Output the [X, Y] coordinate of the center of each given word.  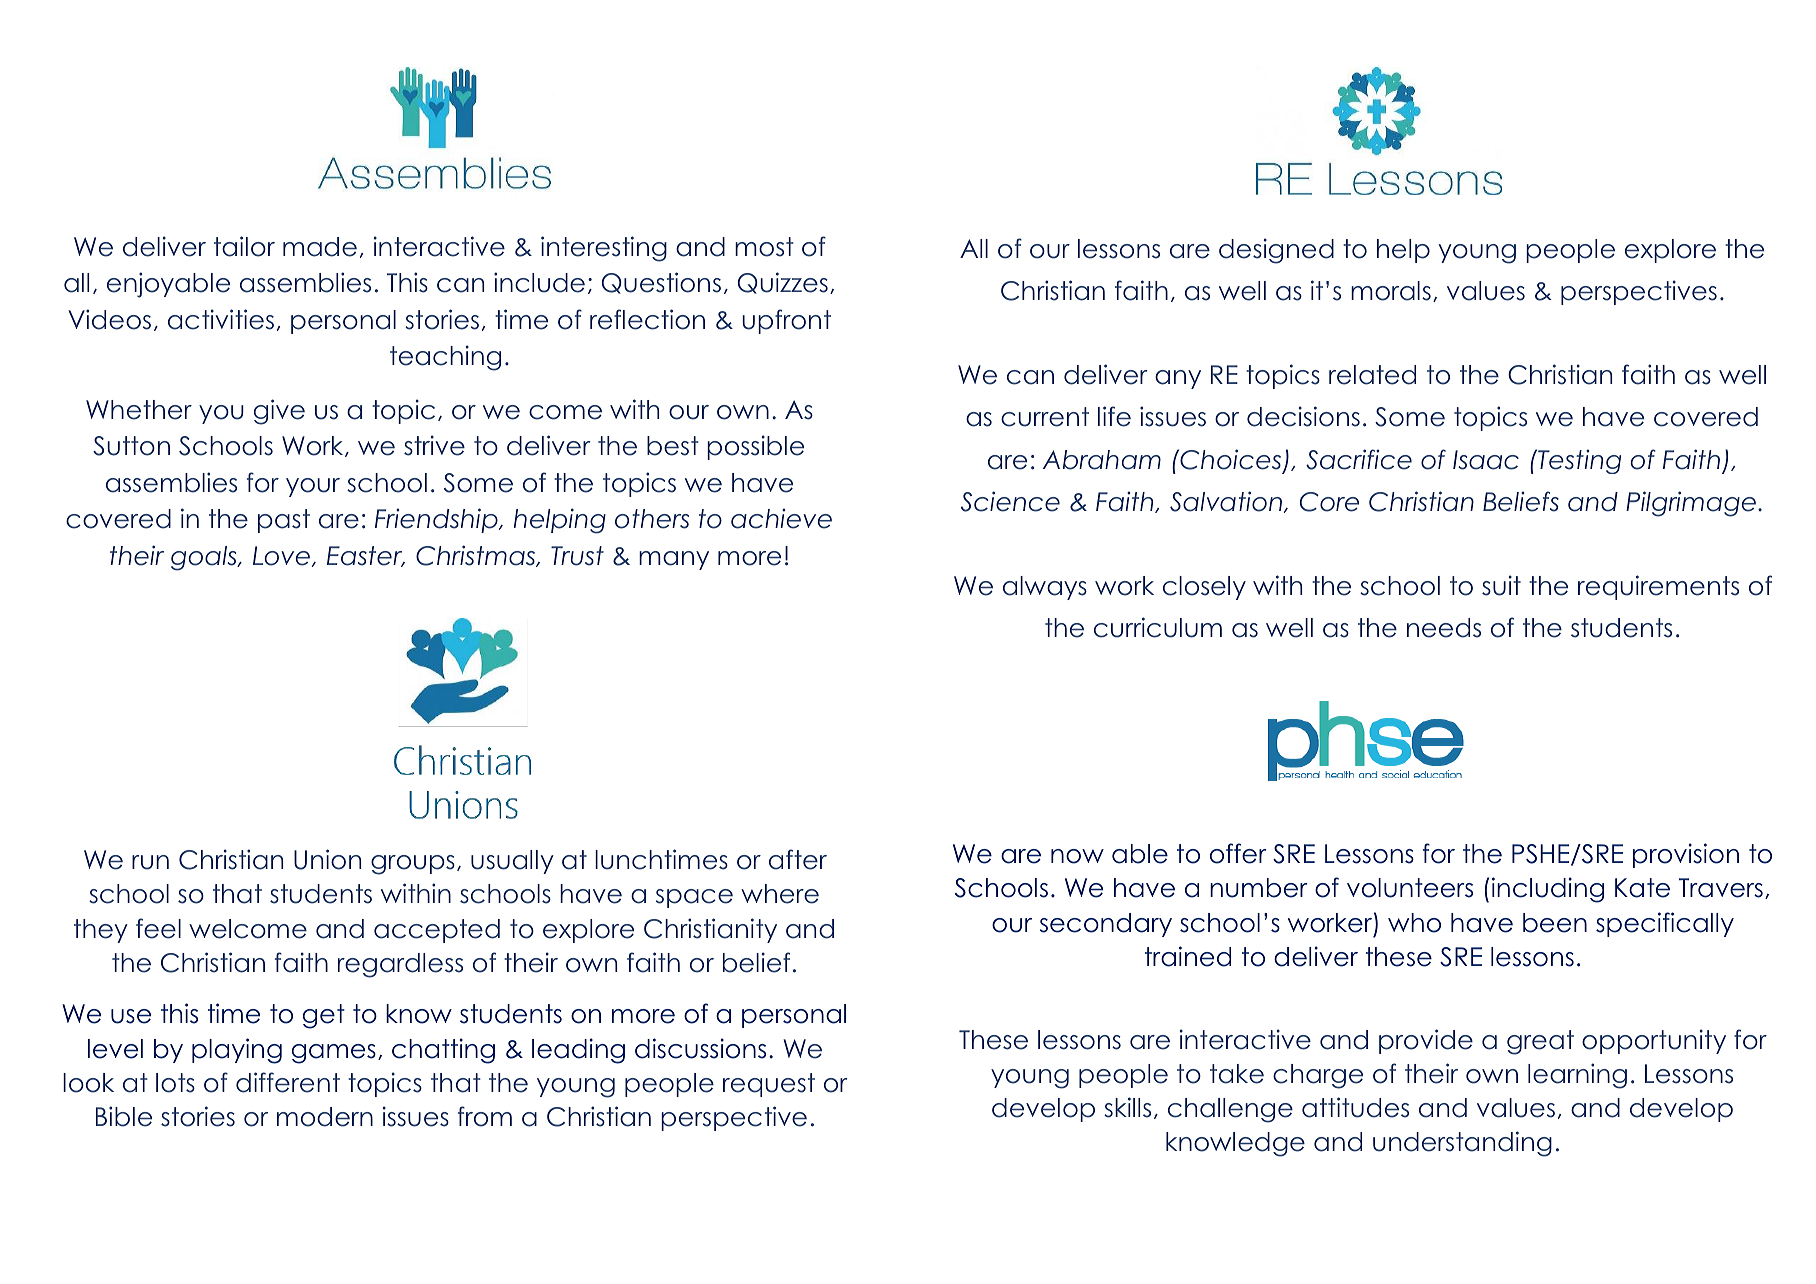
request [769, 1085]
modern [325, 1117]
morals [1391, 291]
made [320, 247]
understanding [1462, 1144]
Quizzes [783, 283]
